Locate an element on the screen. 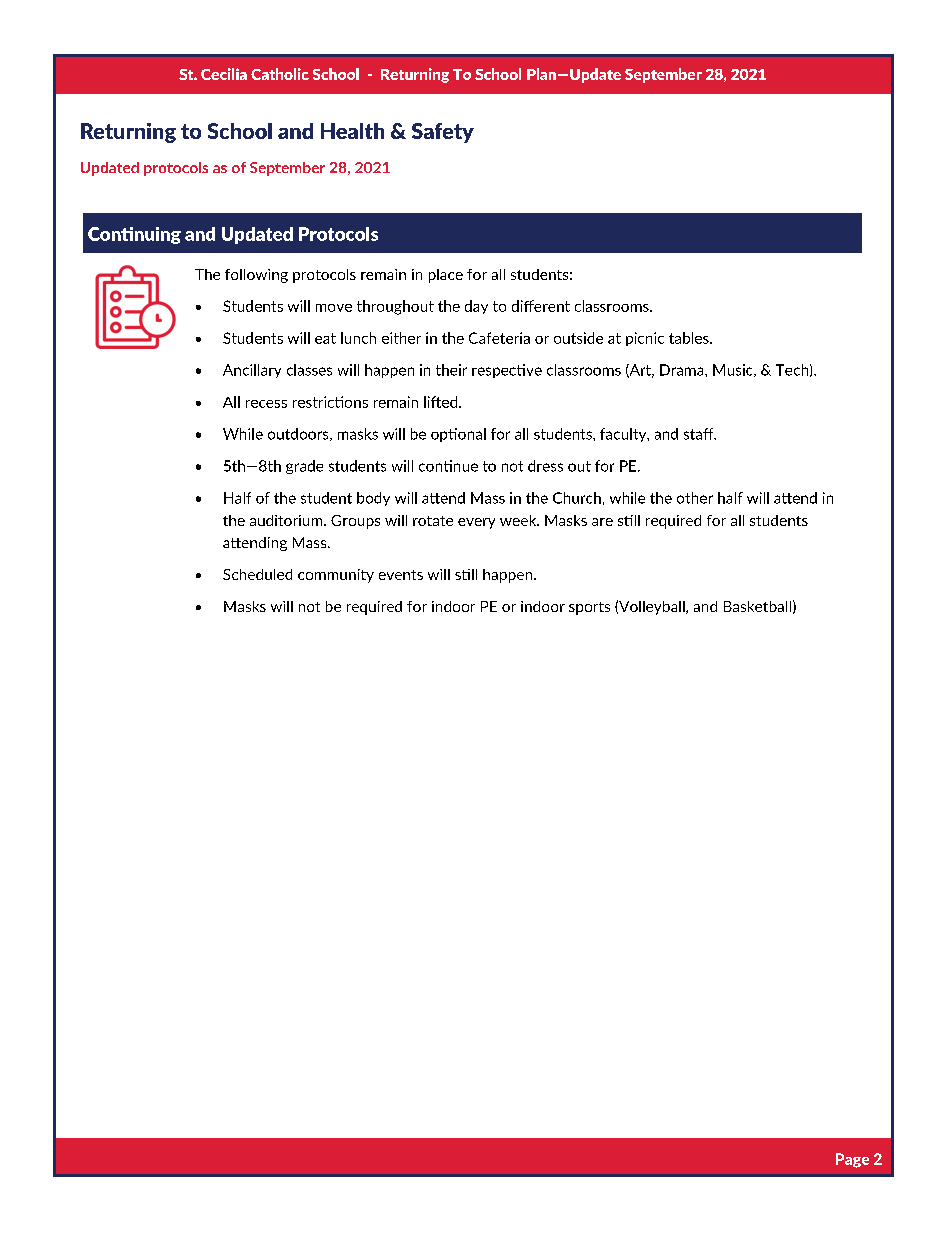 The height and width of the screenshot is (1233, 952). Catholic is located at coordinates (280, 74).
